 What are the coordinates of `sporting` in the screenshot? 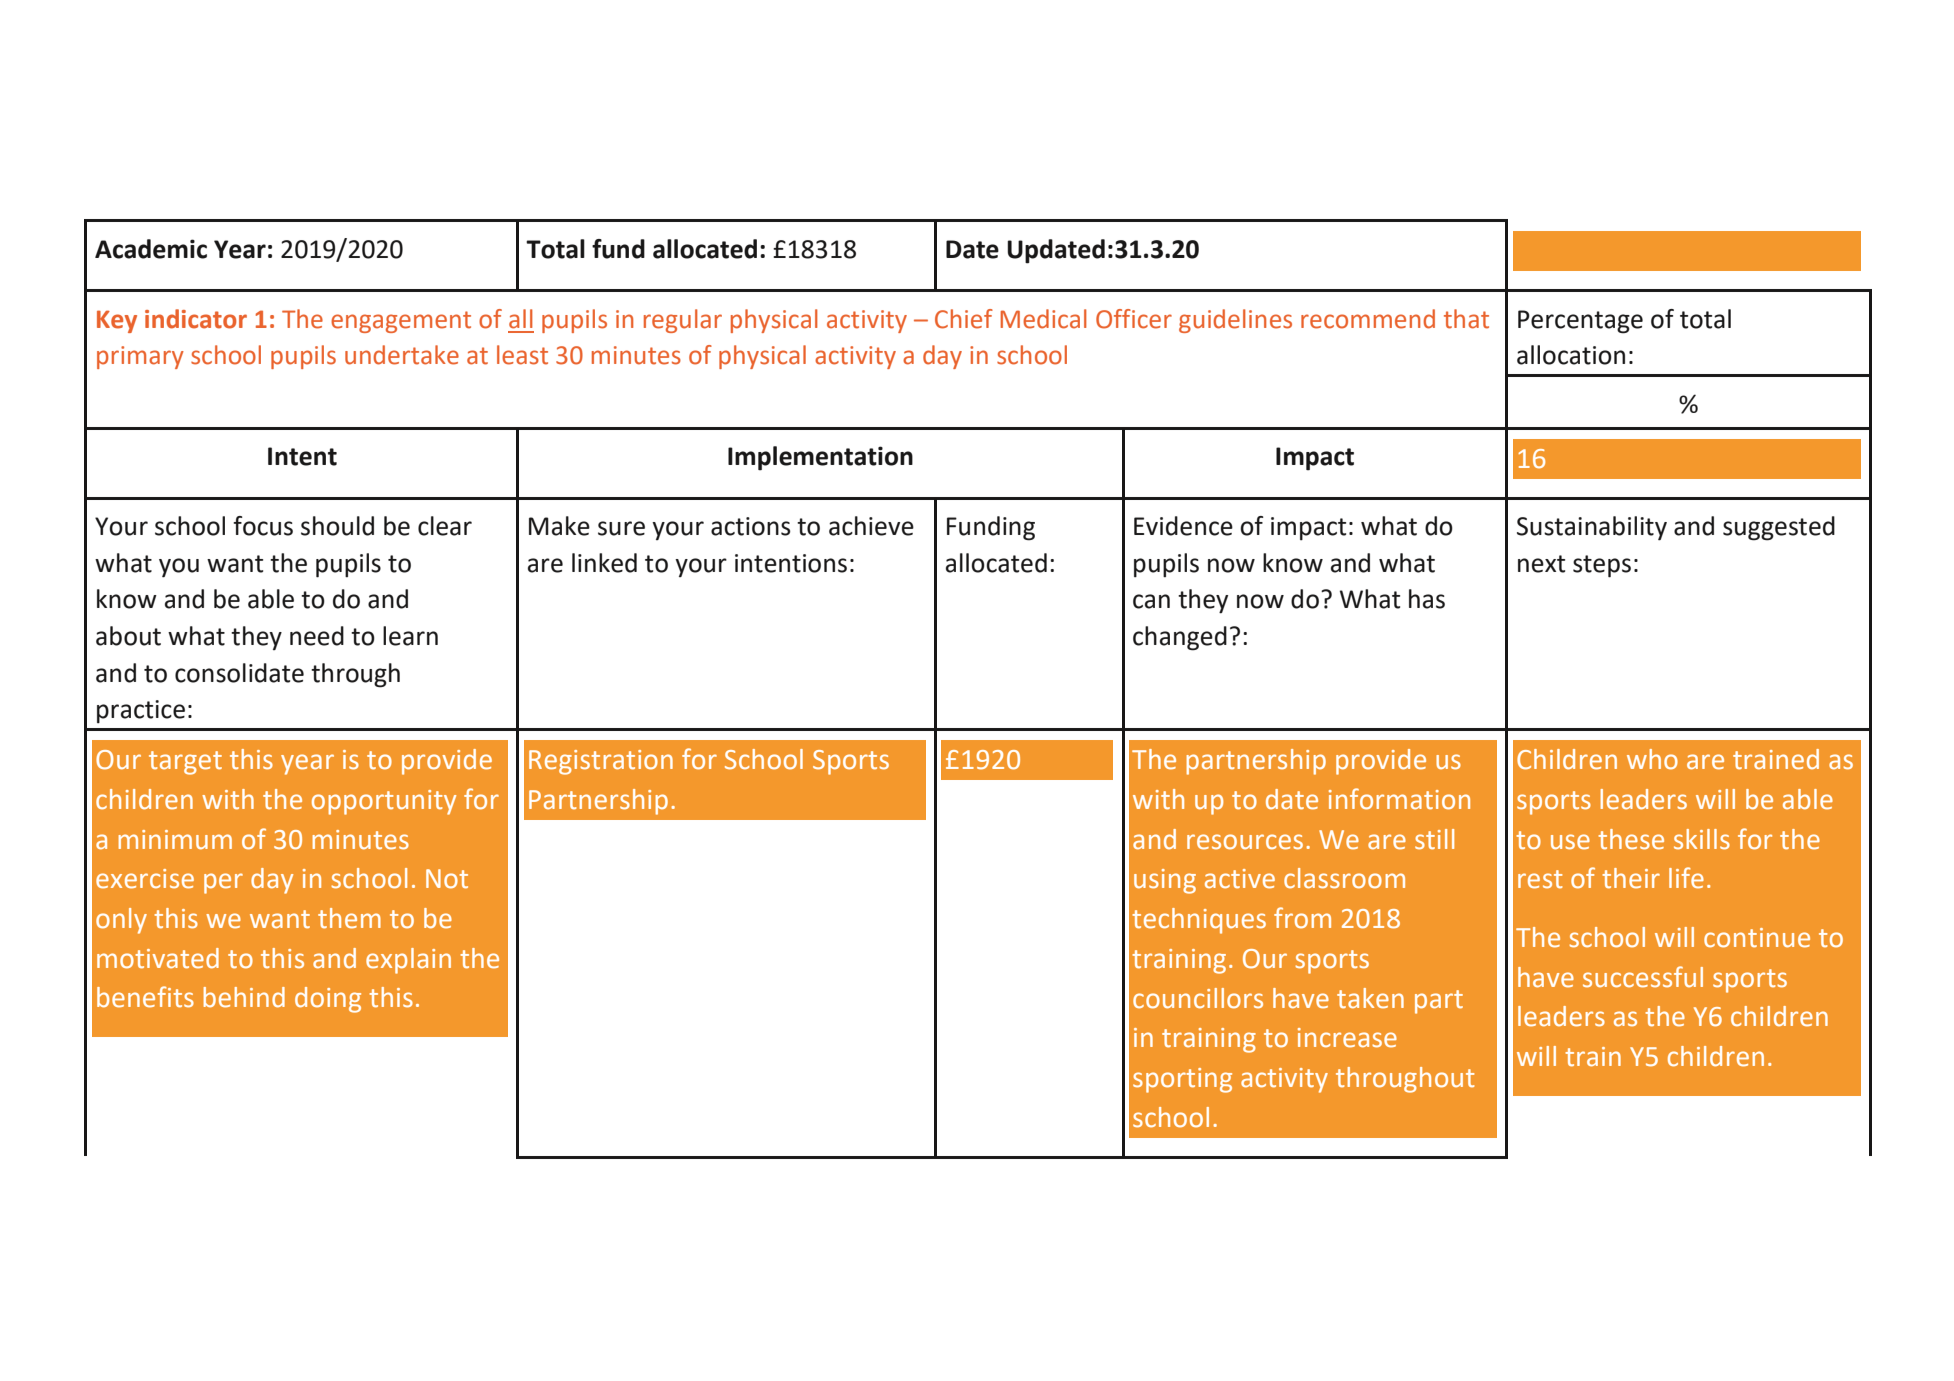 It's located at (1182, 1080).
